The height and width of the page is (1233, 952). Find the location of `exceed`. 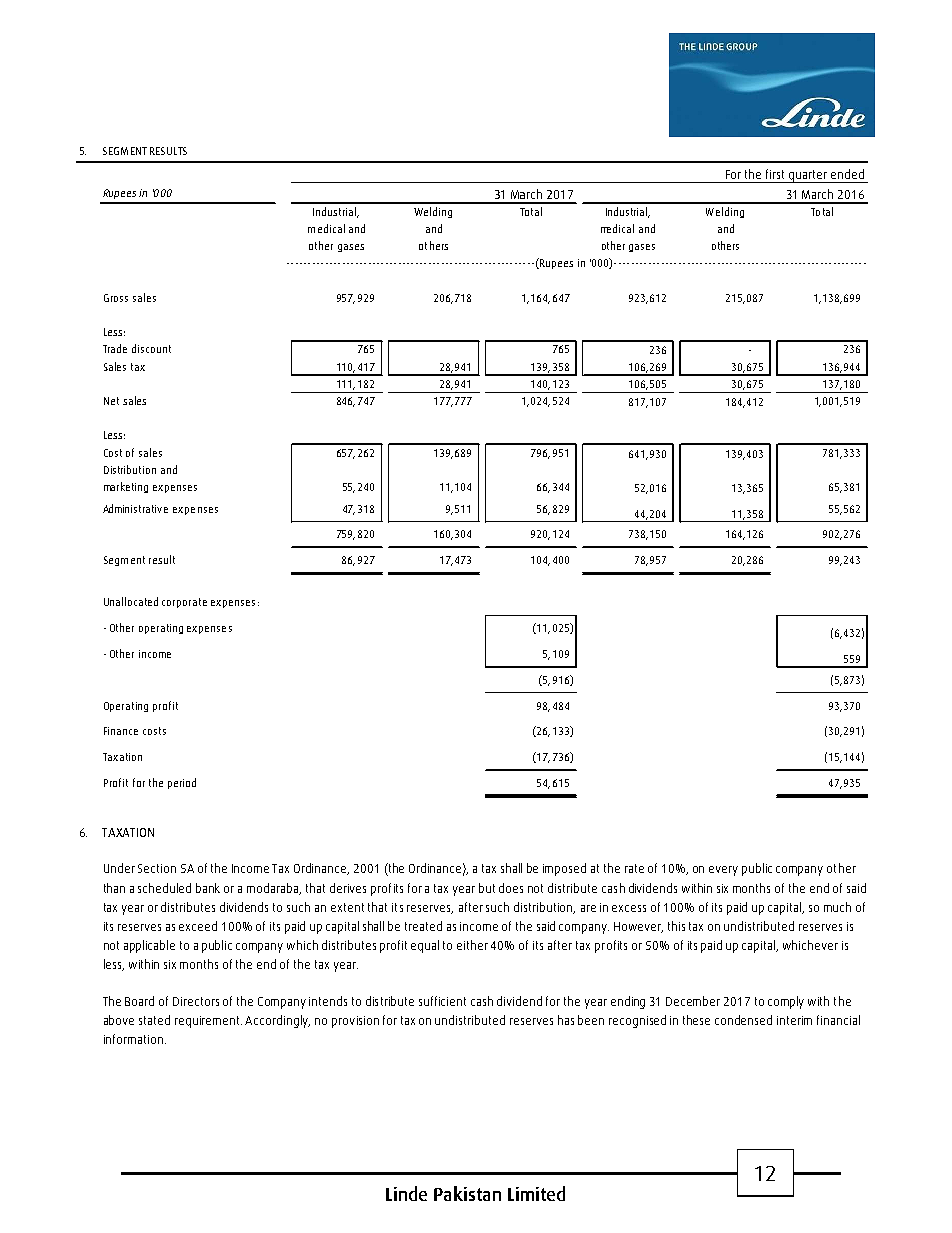

exceed is located at coordinates (198, 926).
